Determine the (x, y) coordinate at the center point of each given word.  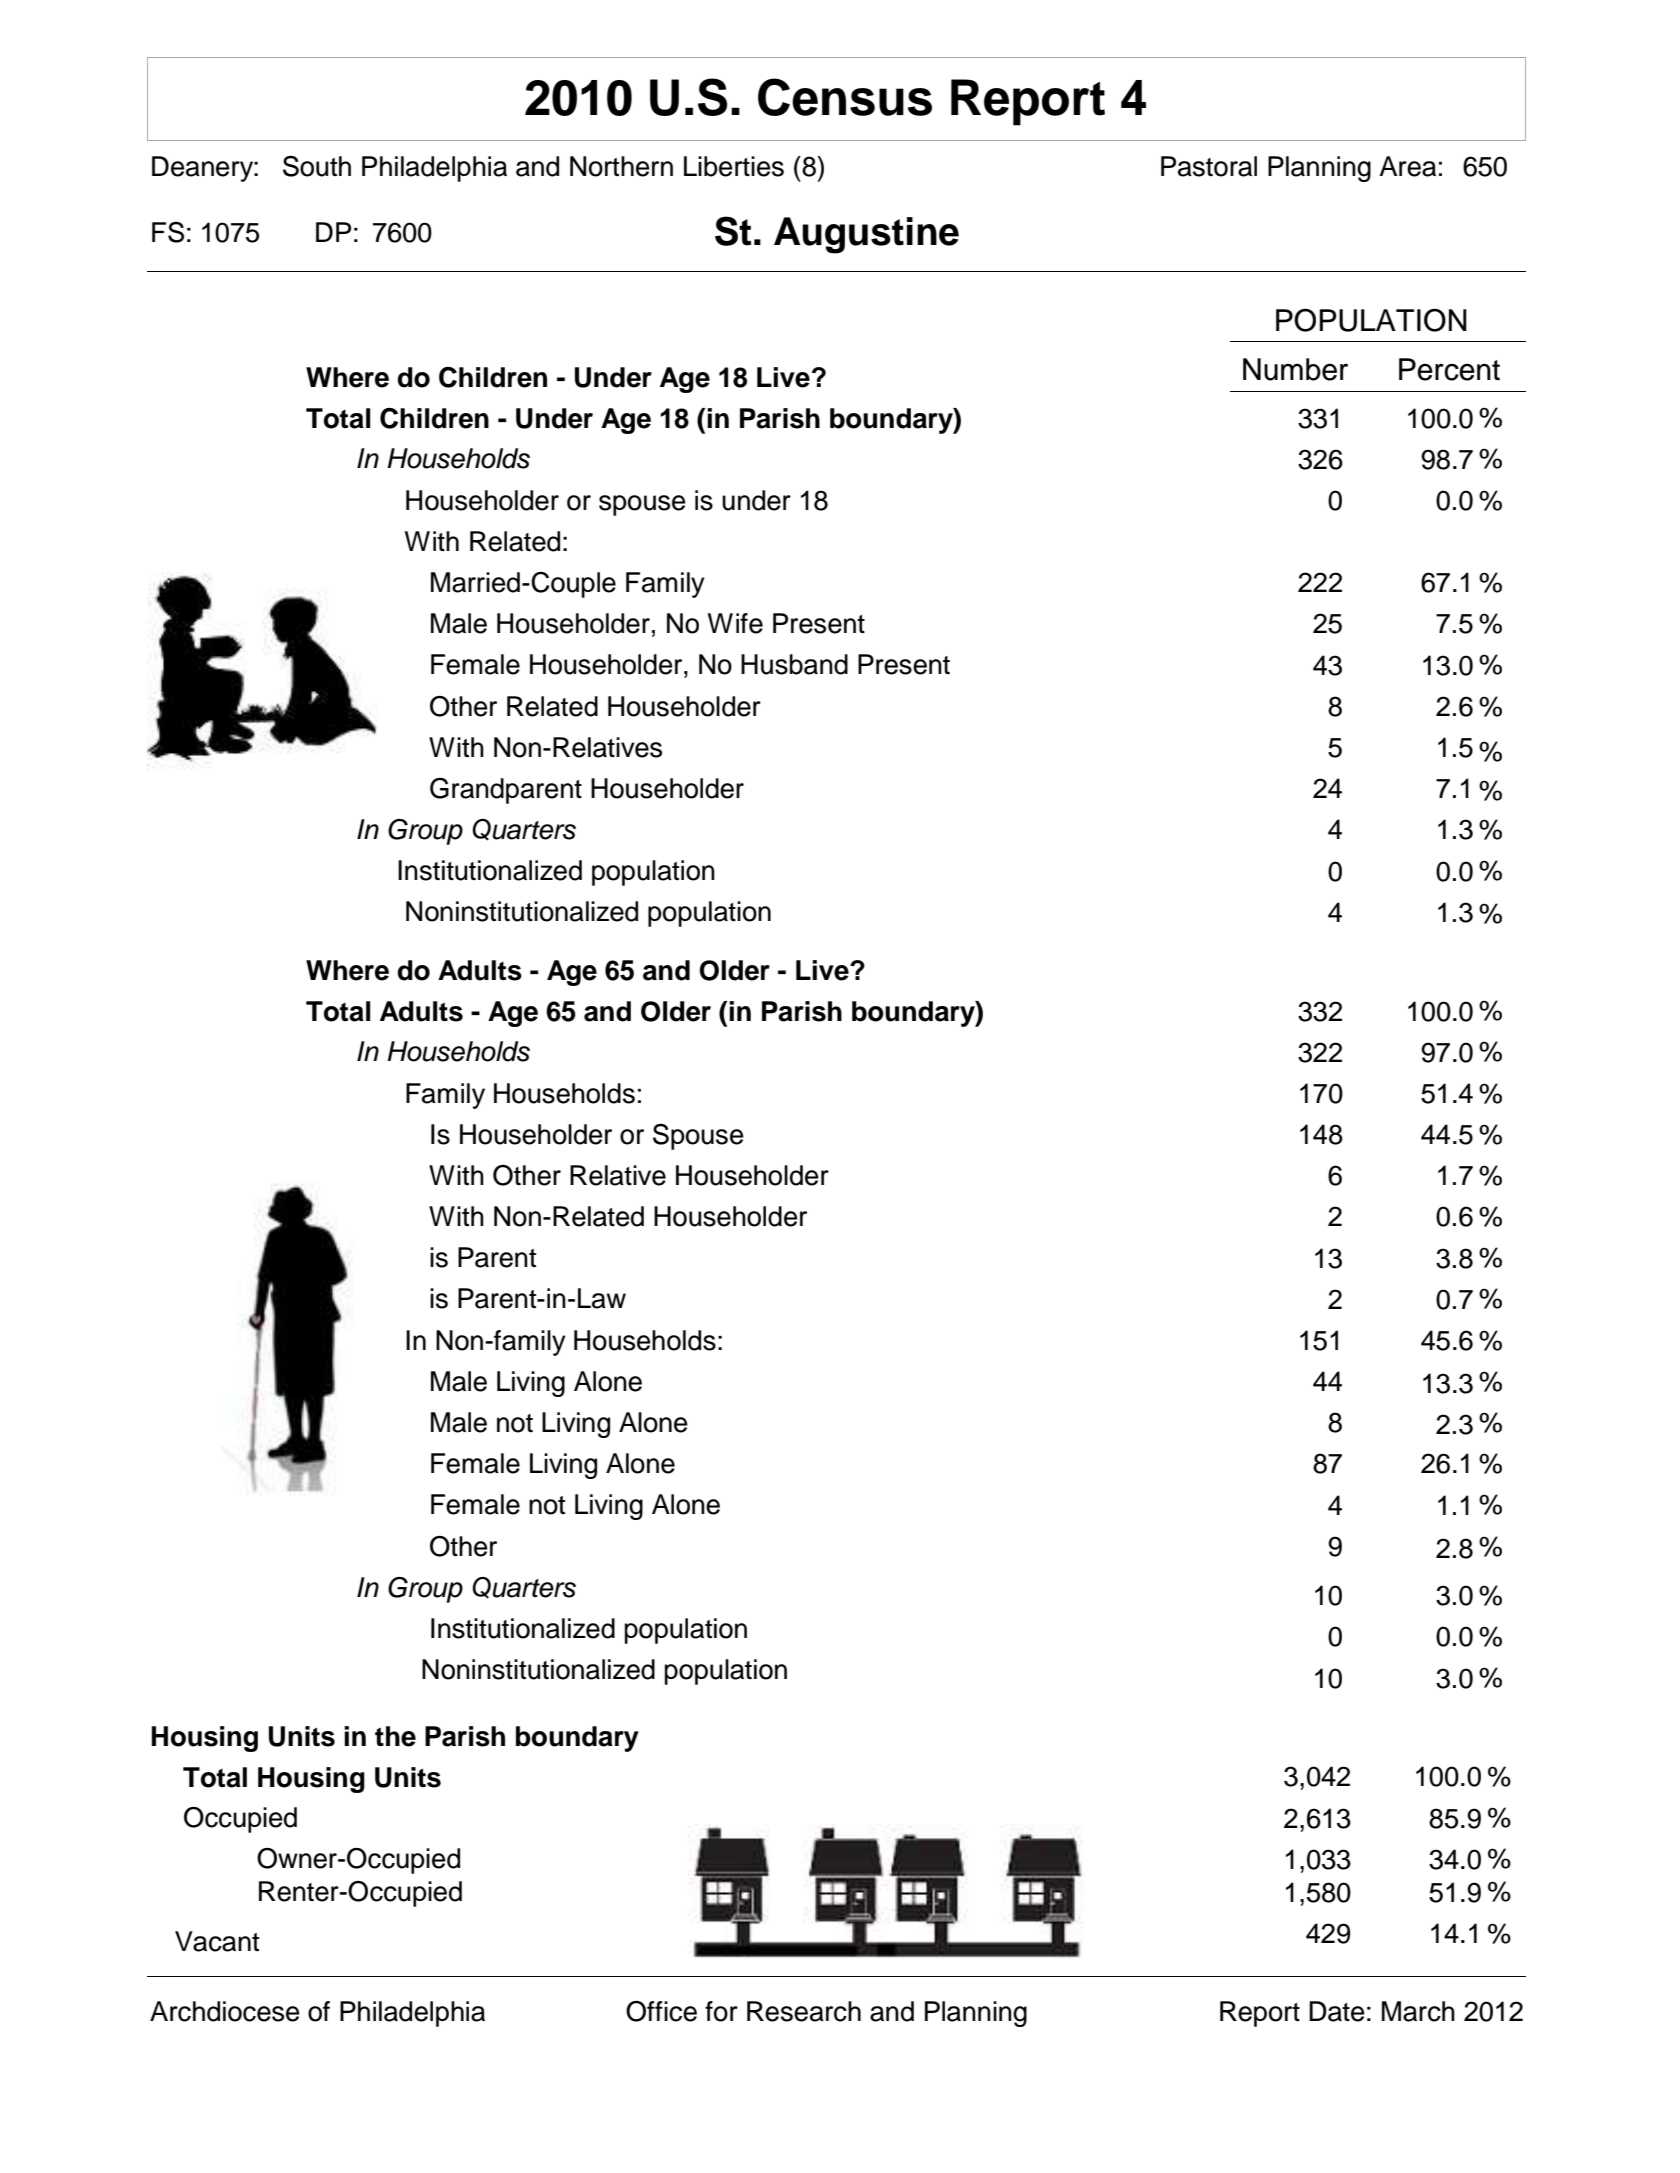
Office (661, 2011)
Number (1295, 369)
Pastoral (1209, 166)
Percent (1449, 369)
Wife (735, 623)
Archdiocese (225, 2011)
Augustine (866, 235)
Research (804, 2011)
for (721, 2011)
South (317, 166)
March (1418, 2011)
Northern (621, 166)
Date (1337, 2011)
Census (845, 97)
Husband (794, 664)
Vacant (217, 1941)
